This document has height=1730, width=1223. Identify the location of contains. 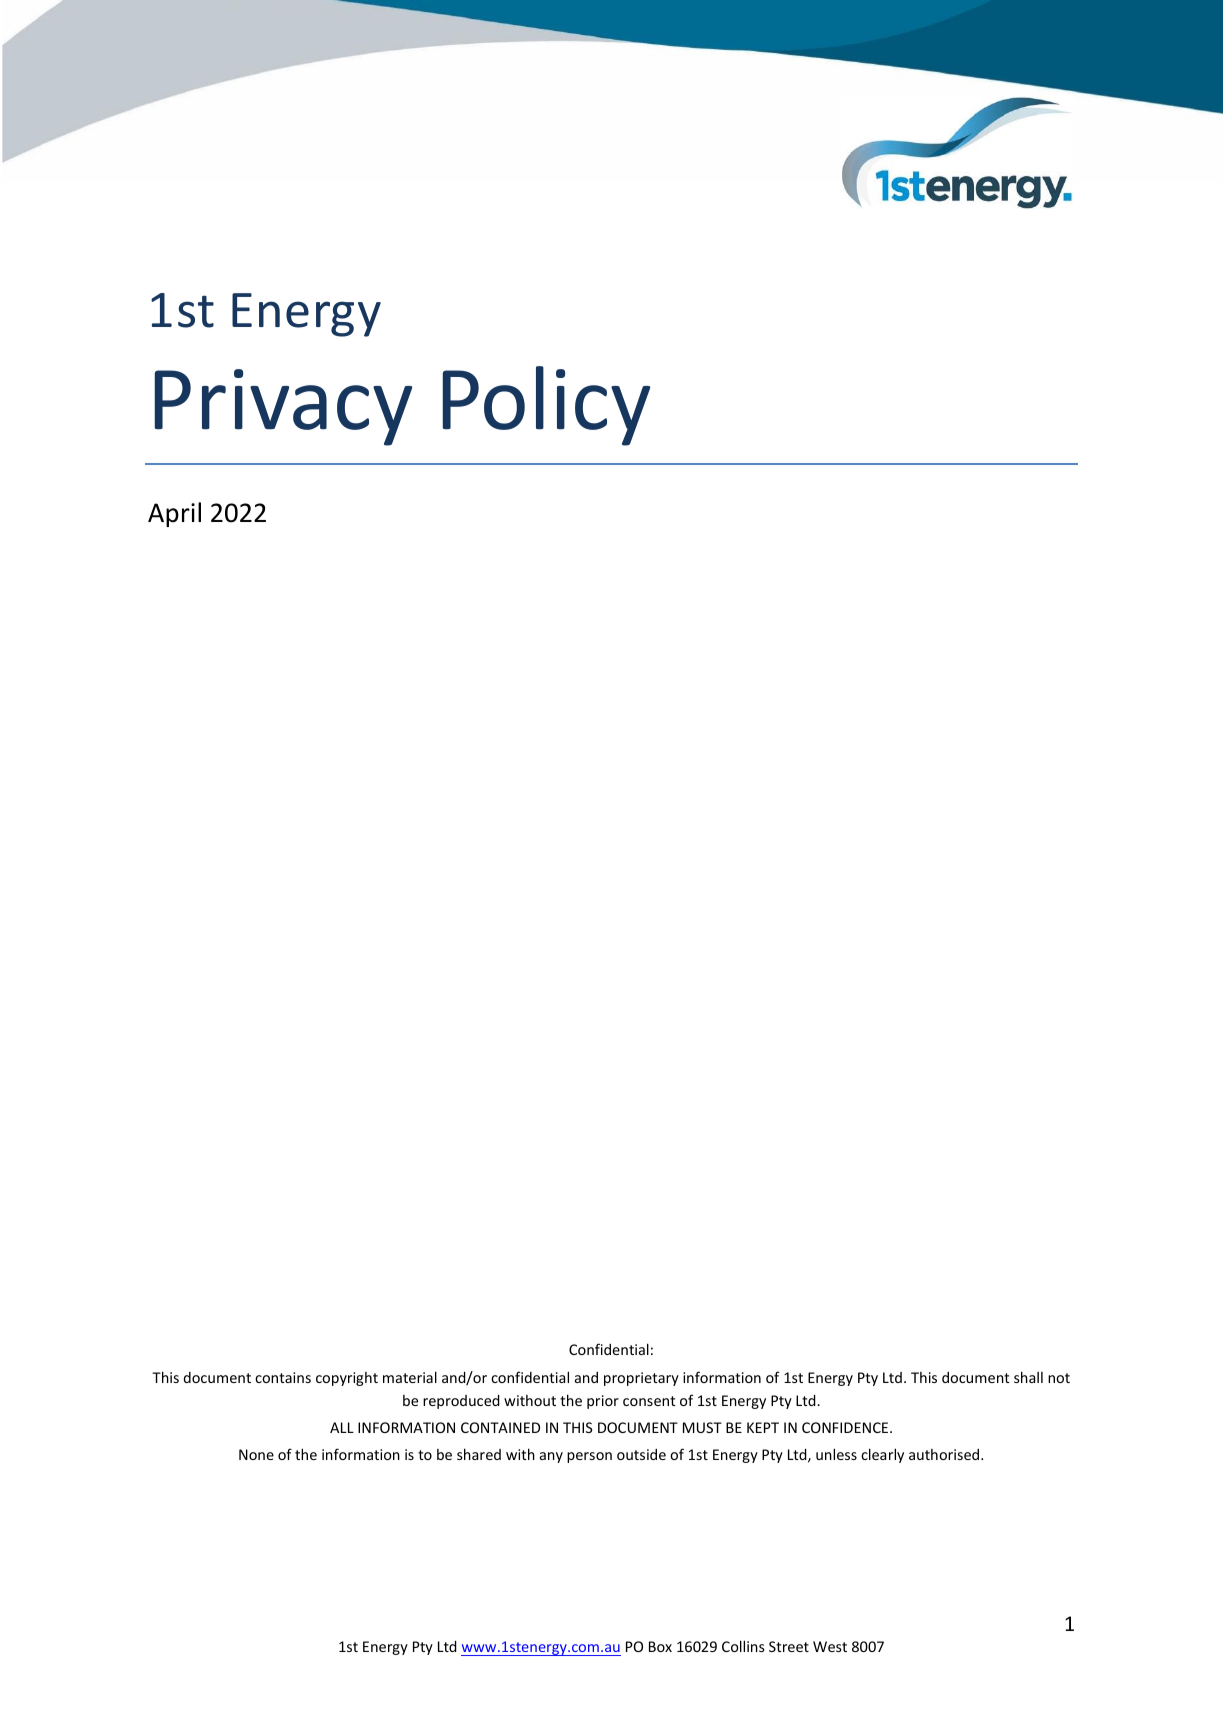
(283, 1377).
